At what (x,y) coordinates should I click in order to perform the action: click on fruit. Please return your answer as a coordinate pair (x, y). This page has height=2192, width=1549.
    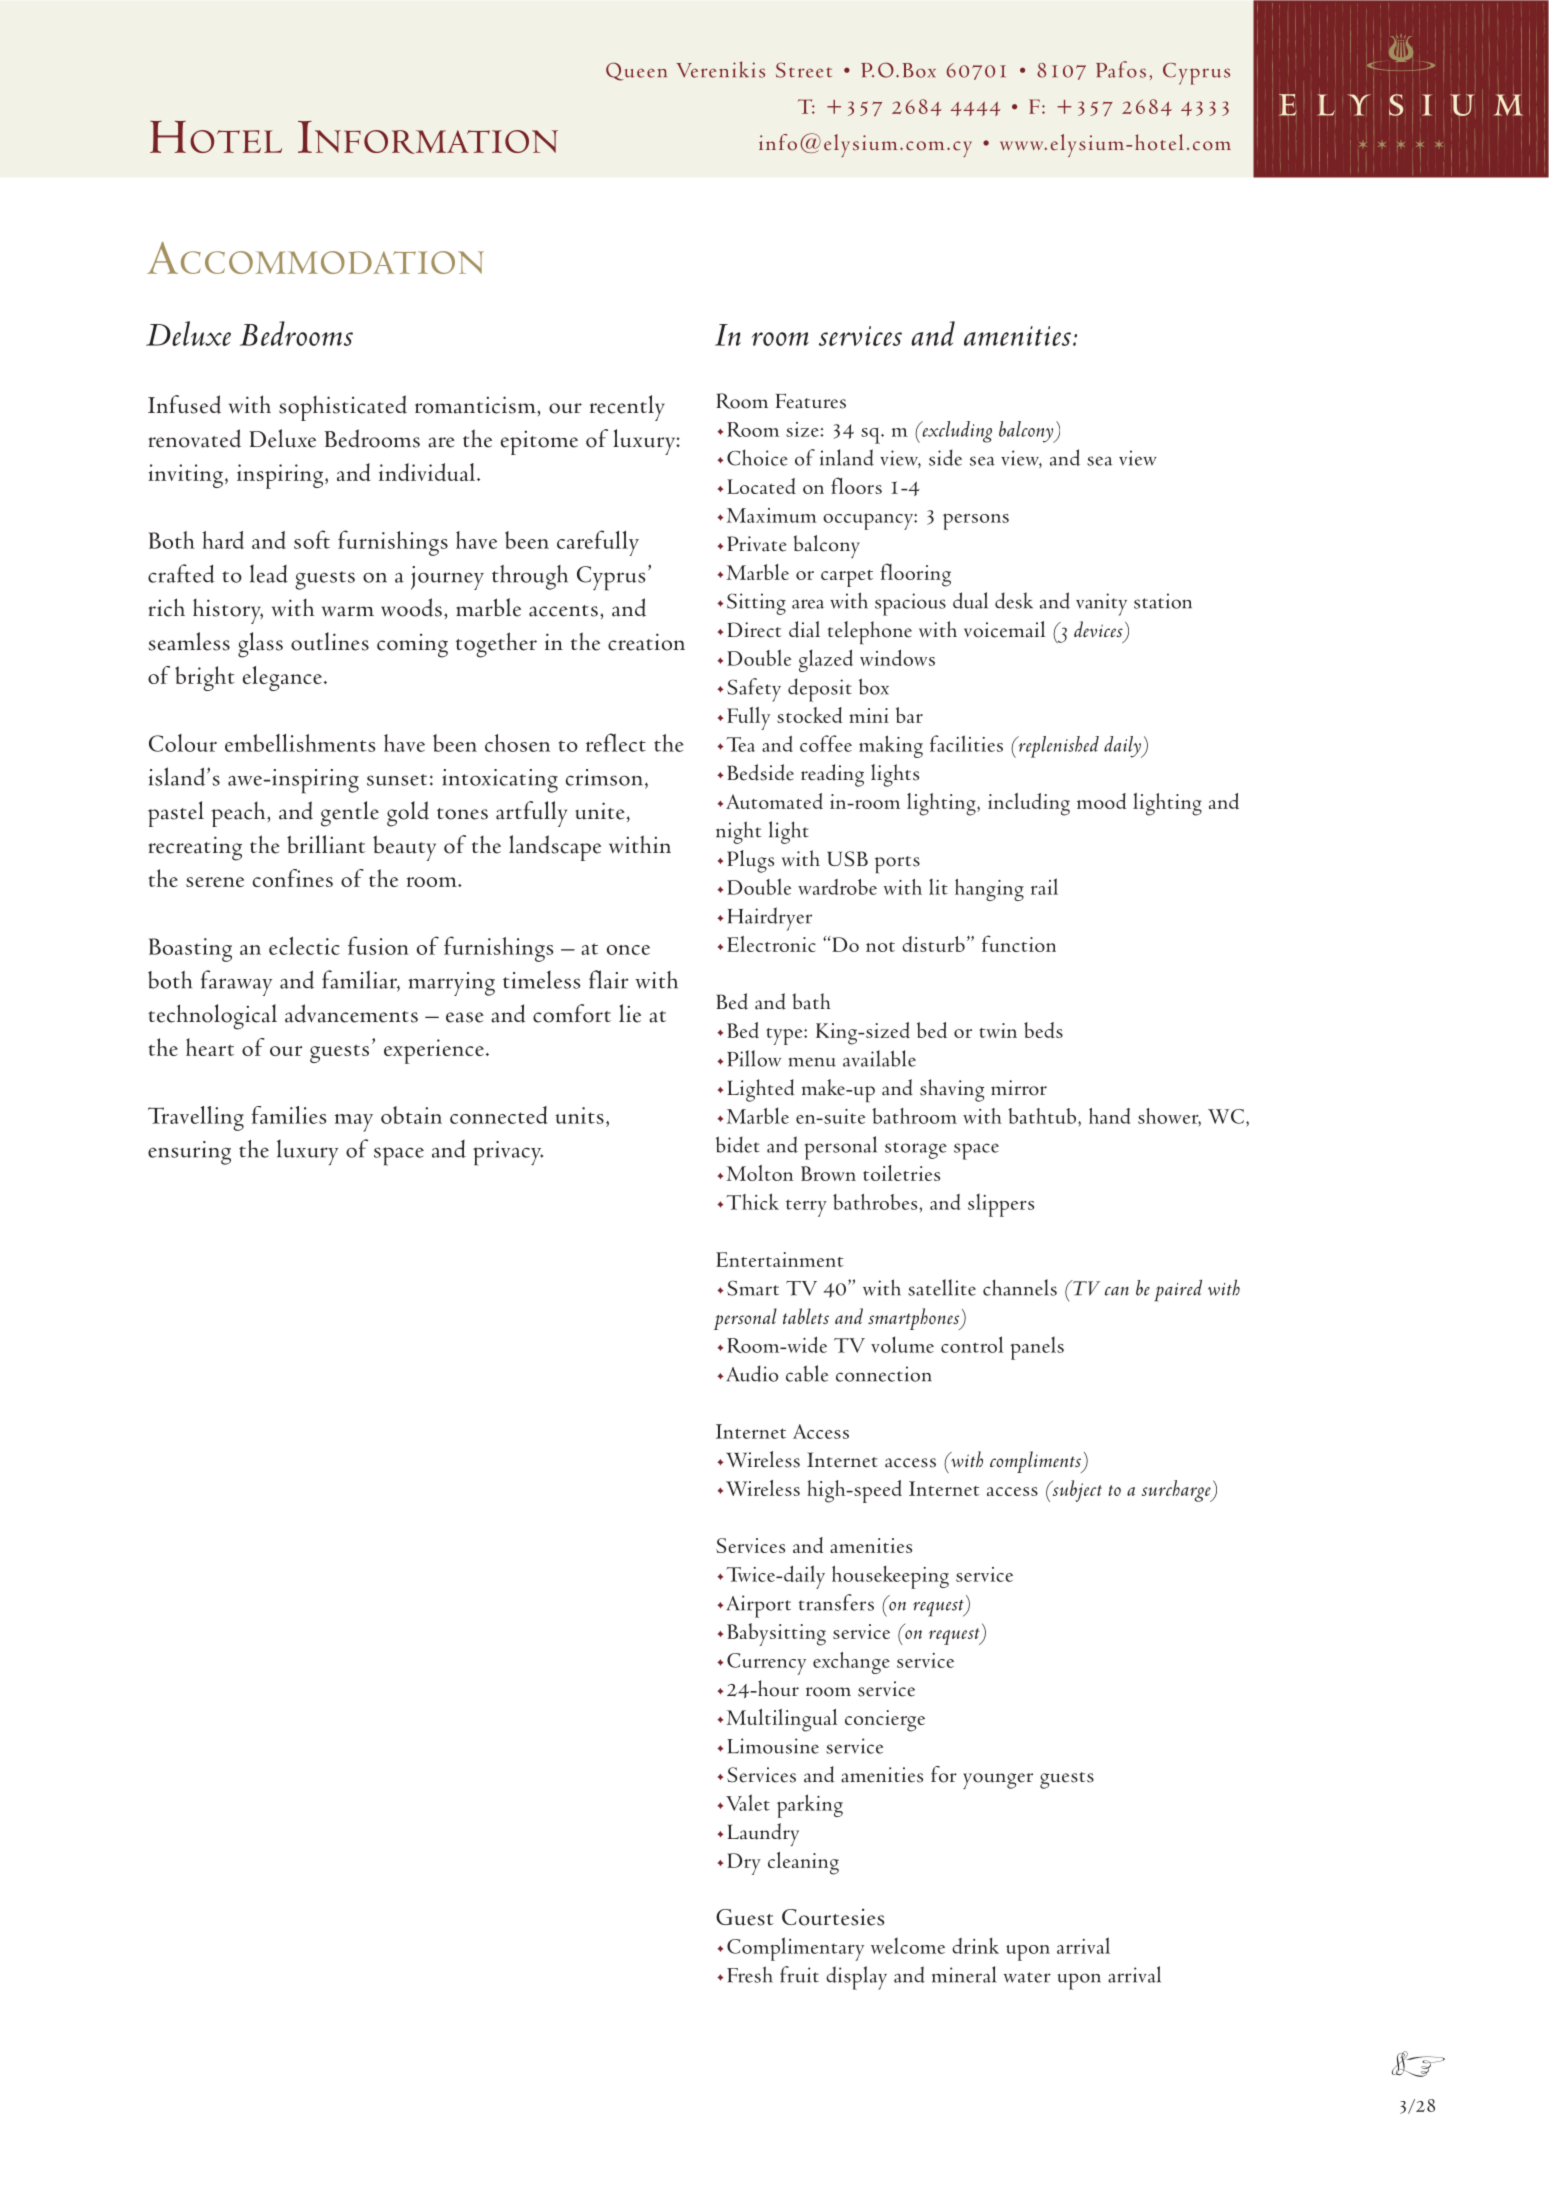
    Looking at the image, I should click on (799, 1974).
